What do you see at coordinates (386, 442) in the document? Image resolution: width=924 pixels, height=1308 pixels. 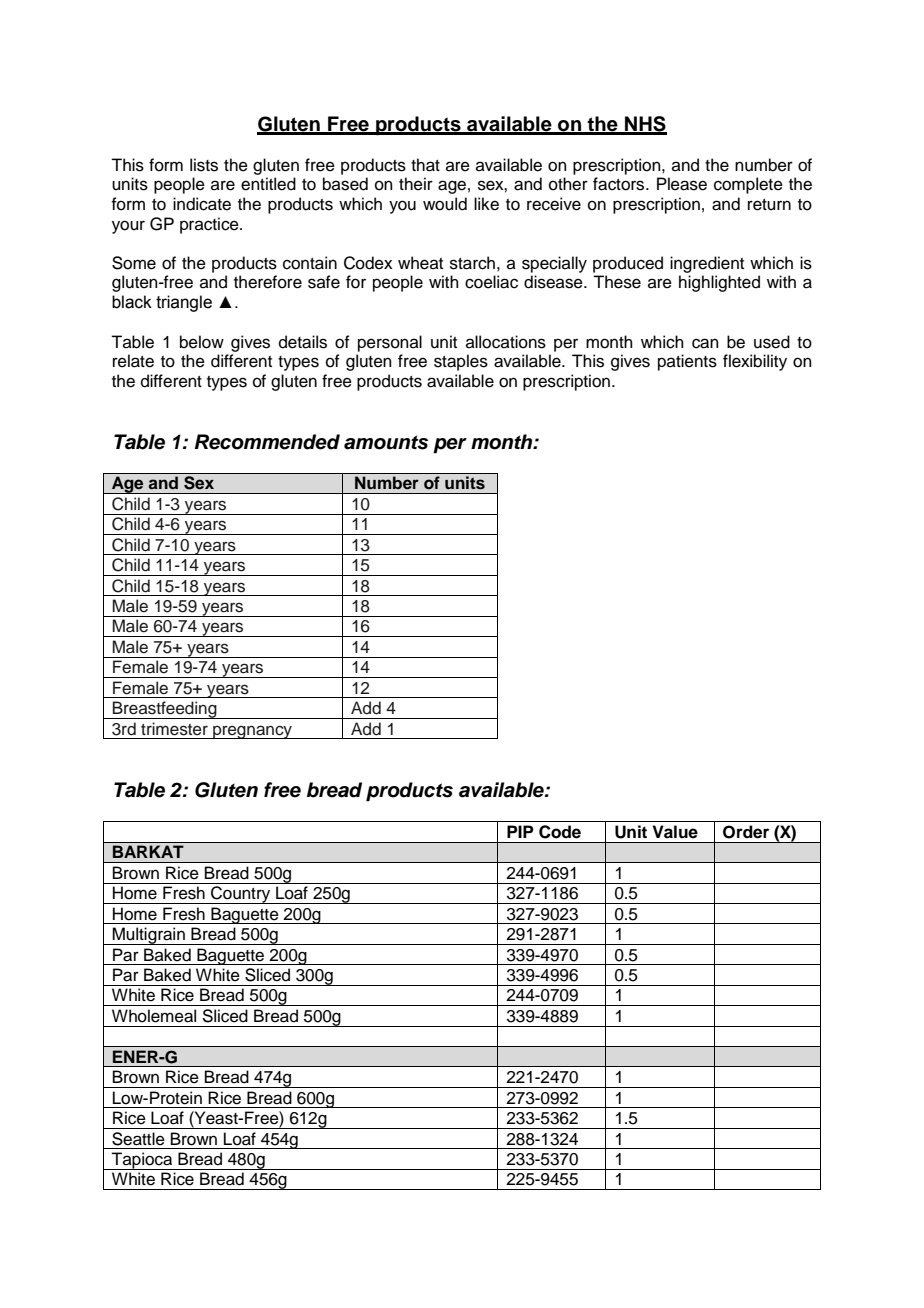 I see `amounts` at bounding box center [386, 442].
